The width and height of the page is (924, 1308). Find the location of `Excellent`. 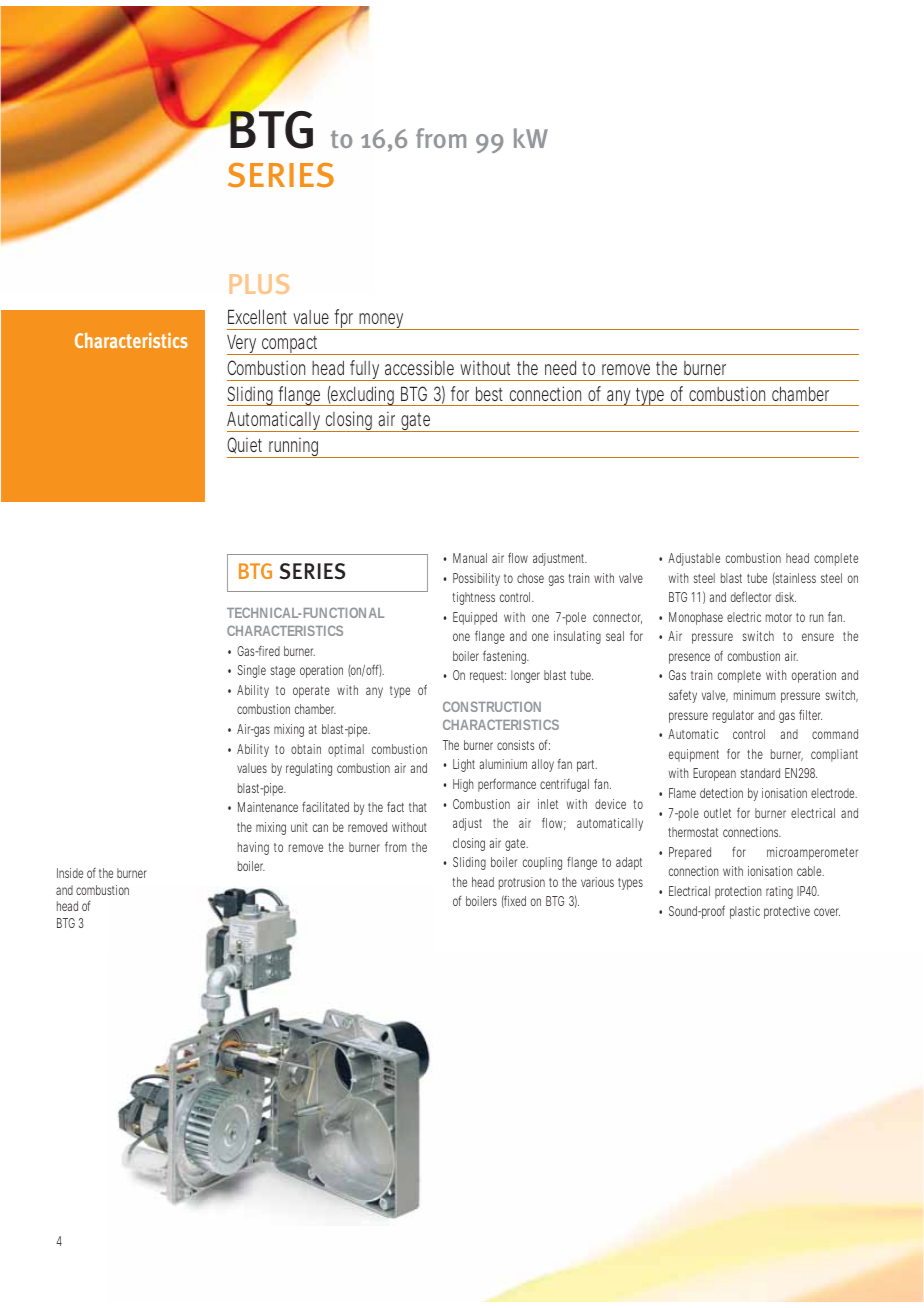

Excellent is located at coordinates (257, 316).
